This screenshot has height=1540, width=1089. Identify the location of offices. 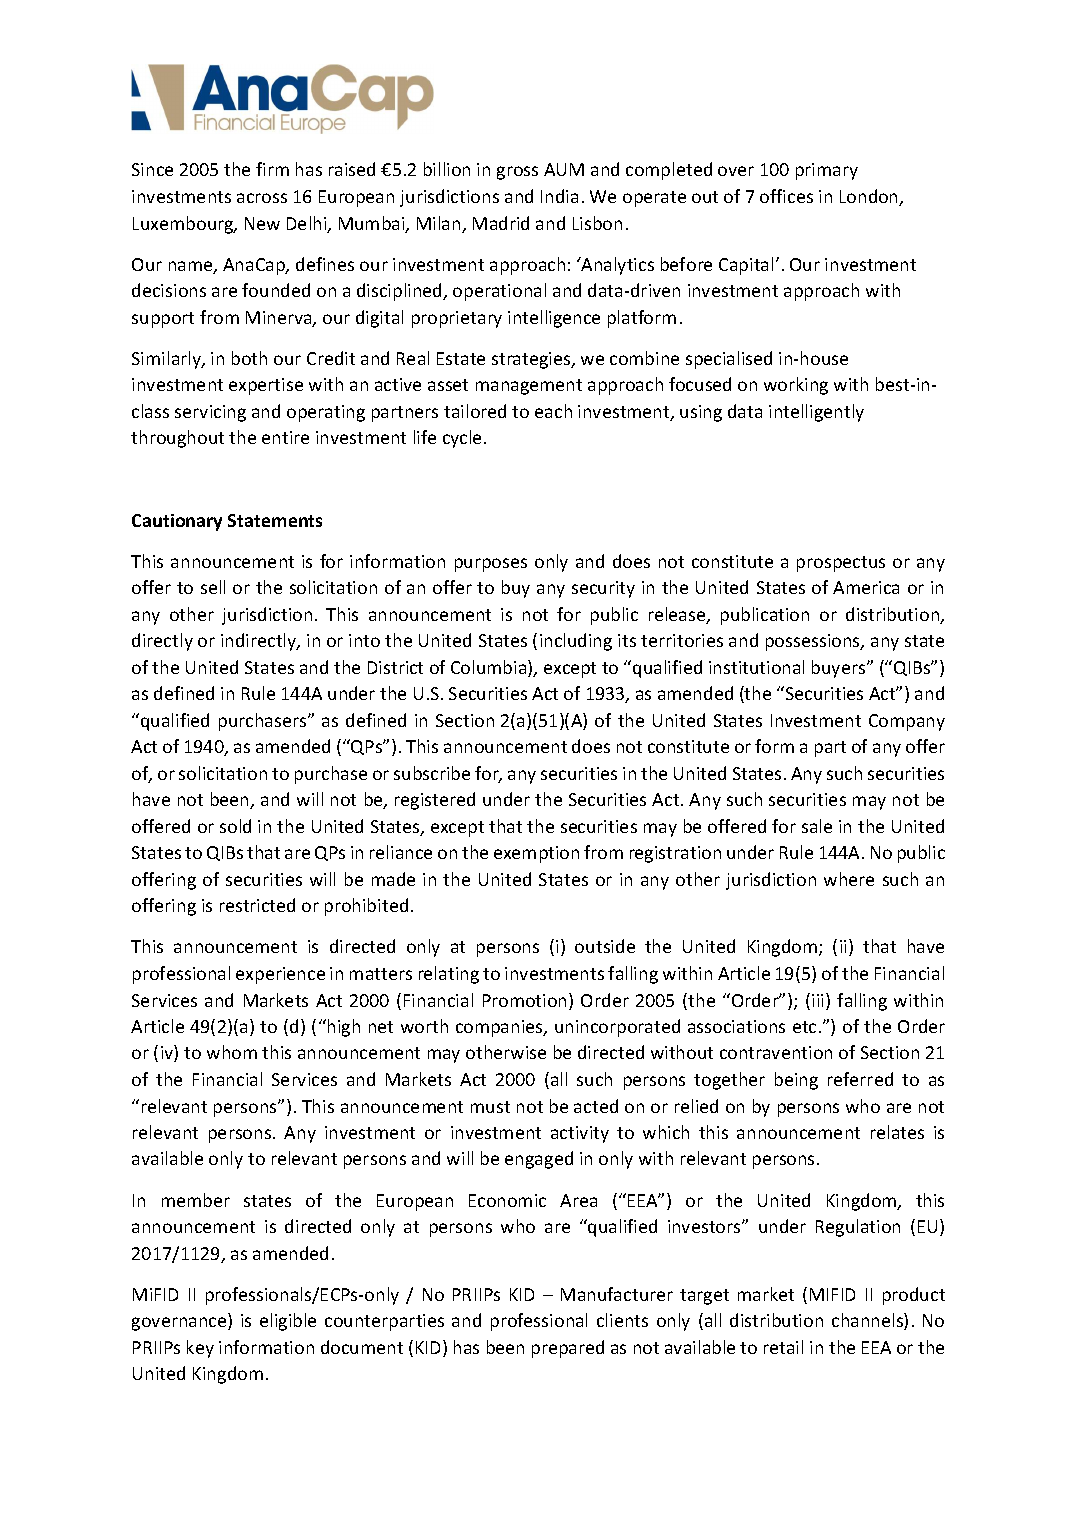
(786, 196).
